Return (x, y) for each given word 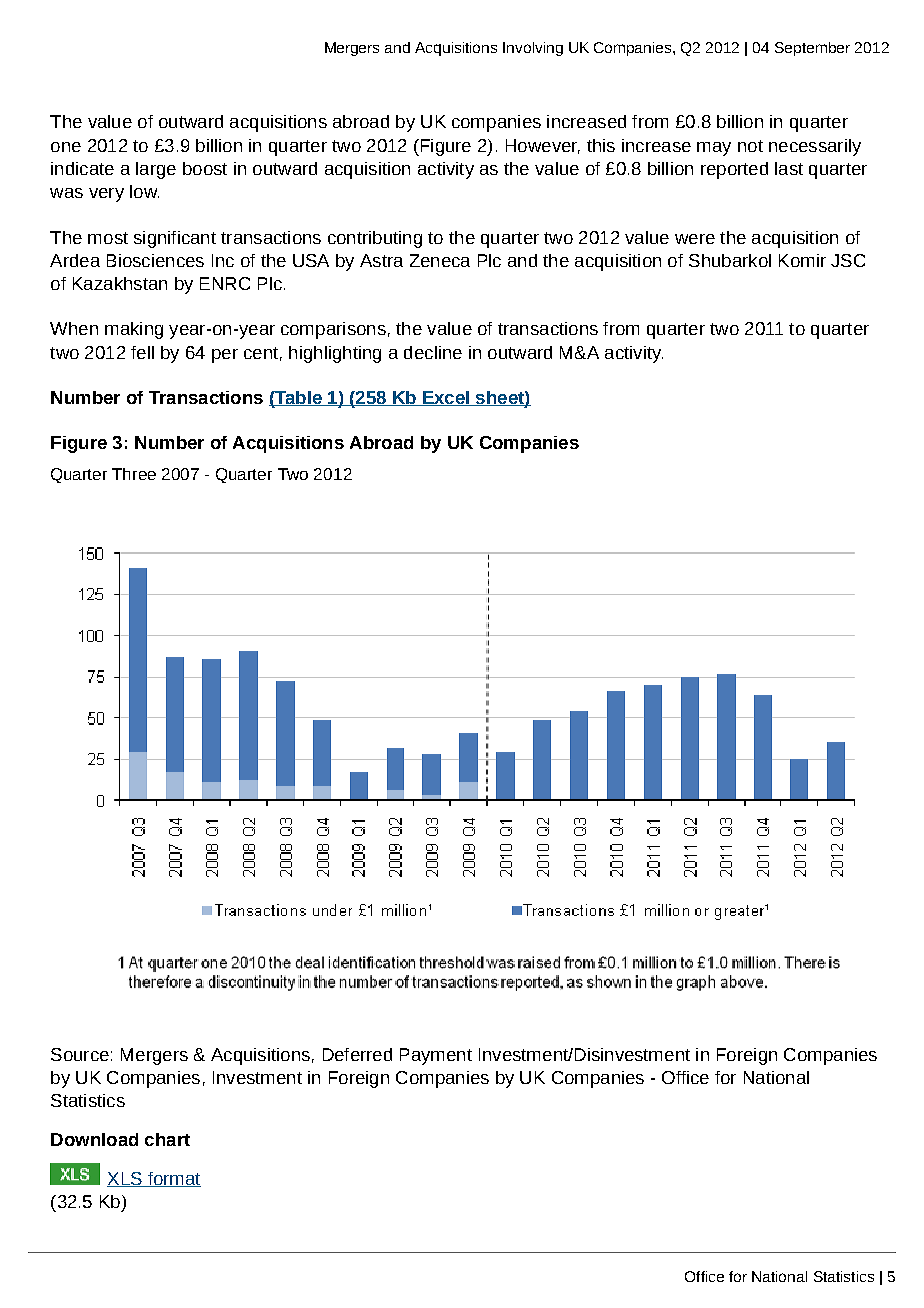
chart (167, 1139)
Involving (533, 49)
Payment (436, 1056)
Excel (445, 398)
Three (134, 474)
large (156, 170)
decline (433, 352)
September (812, 49)
